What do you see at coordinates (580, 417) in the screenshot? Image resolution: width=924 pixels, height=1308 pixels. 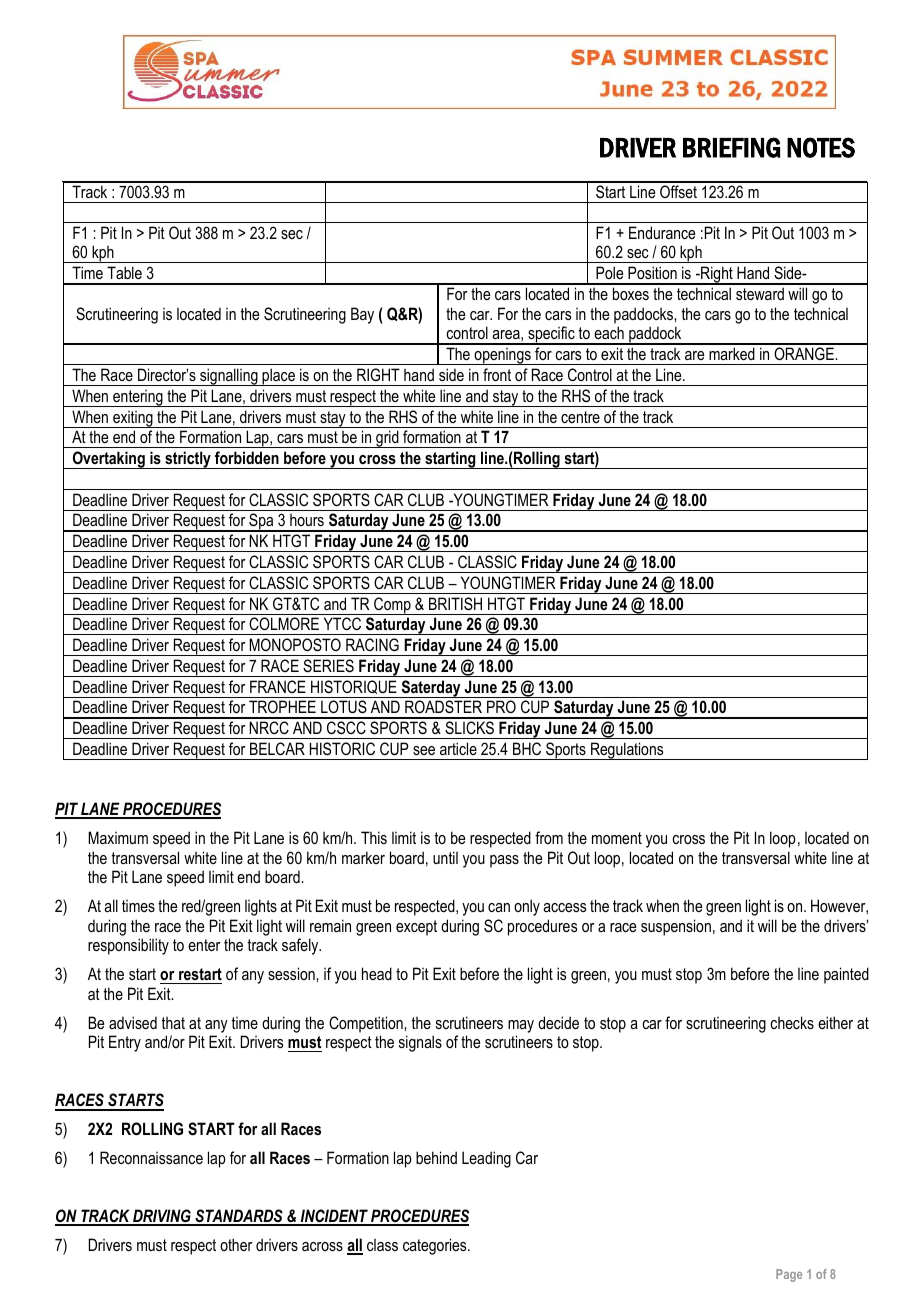 I see `centre` at bounding box center [580, 417].
